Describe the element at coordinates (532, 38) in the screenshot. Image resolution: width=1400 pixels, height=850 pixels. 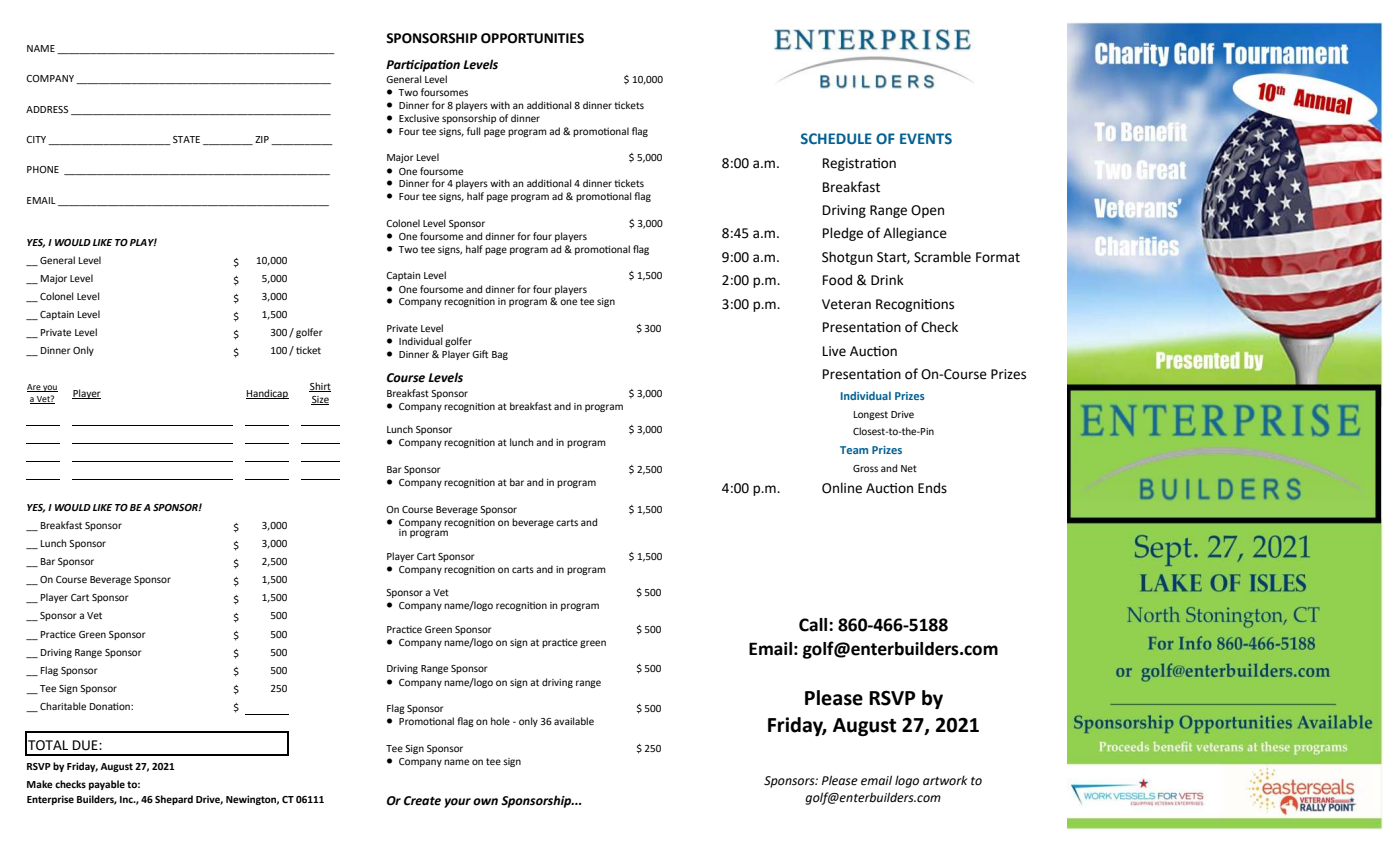
I see `OPPORTUNITIES` at that location.
